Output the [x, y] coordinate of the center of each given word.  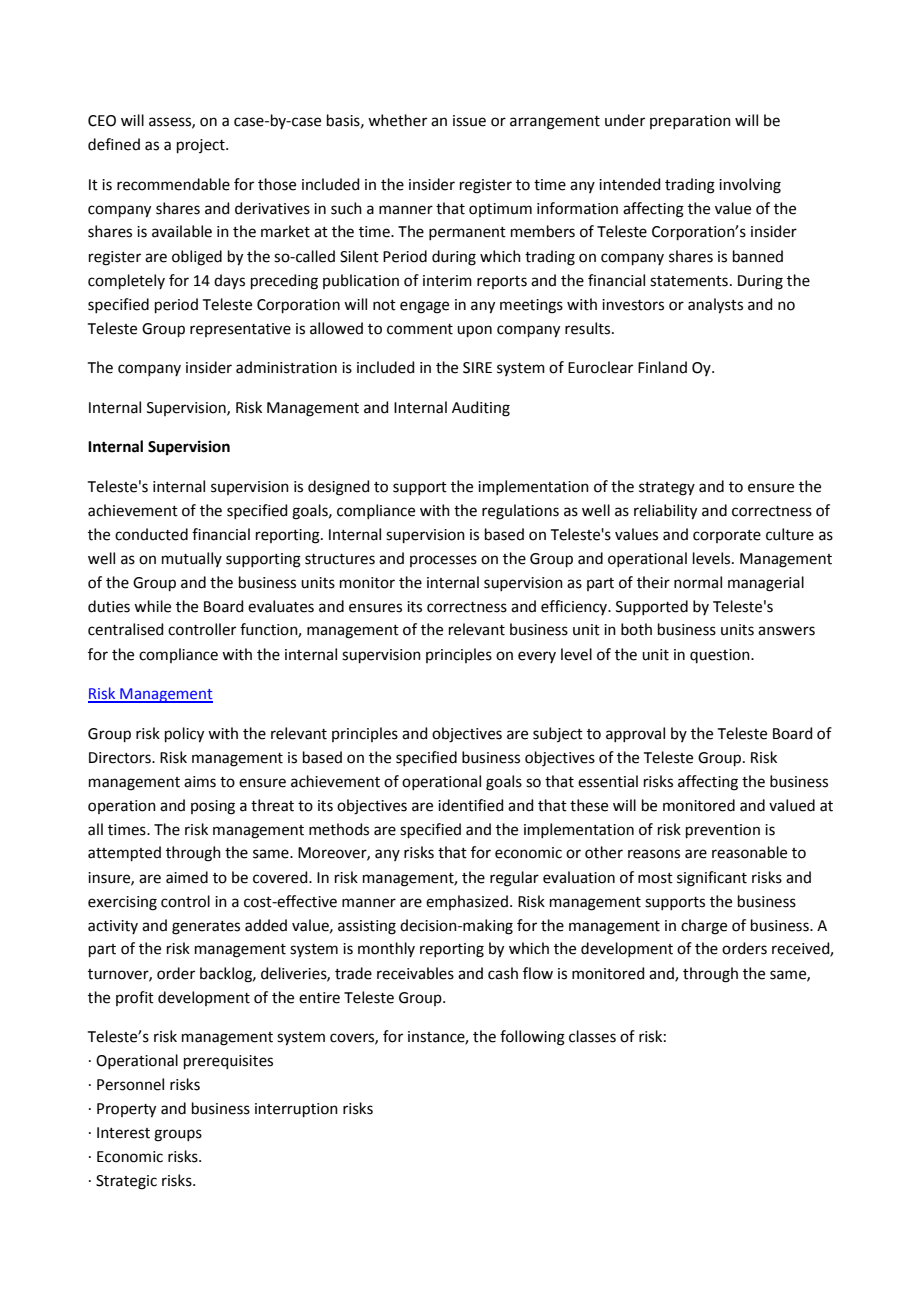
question [721, 656]
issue [469, 121]
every [537, 657]
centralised [126, 629]
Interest [123, 1133]
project [202, 146]
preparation [690, 122]
